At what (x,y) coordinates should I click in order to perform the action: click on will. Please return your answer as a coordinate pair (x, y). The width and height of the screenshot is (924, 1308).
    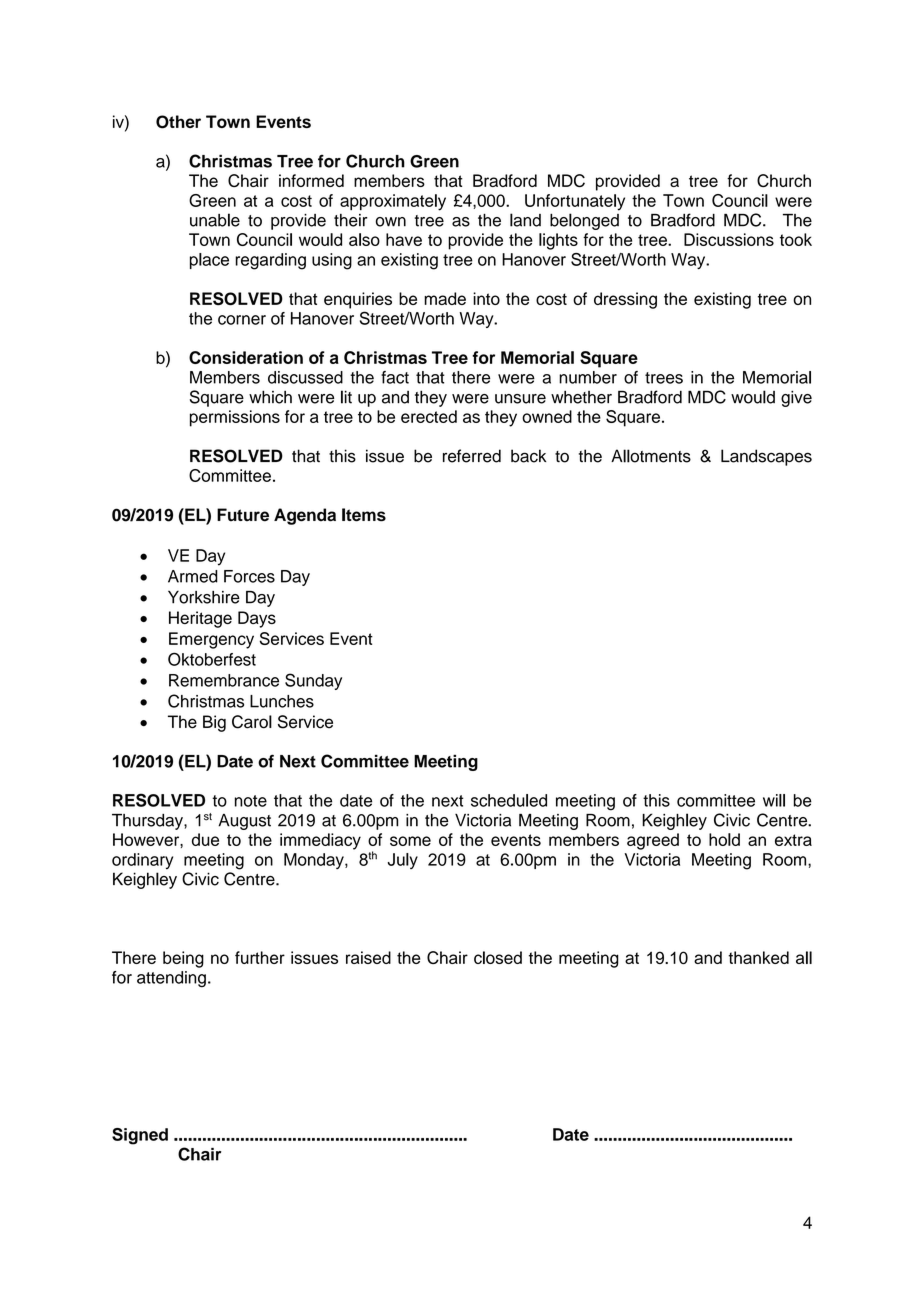
    Looking at the image, I should click on (774, 800).
